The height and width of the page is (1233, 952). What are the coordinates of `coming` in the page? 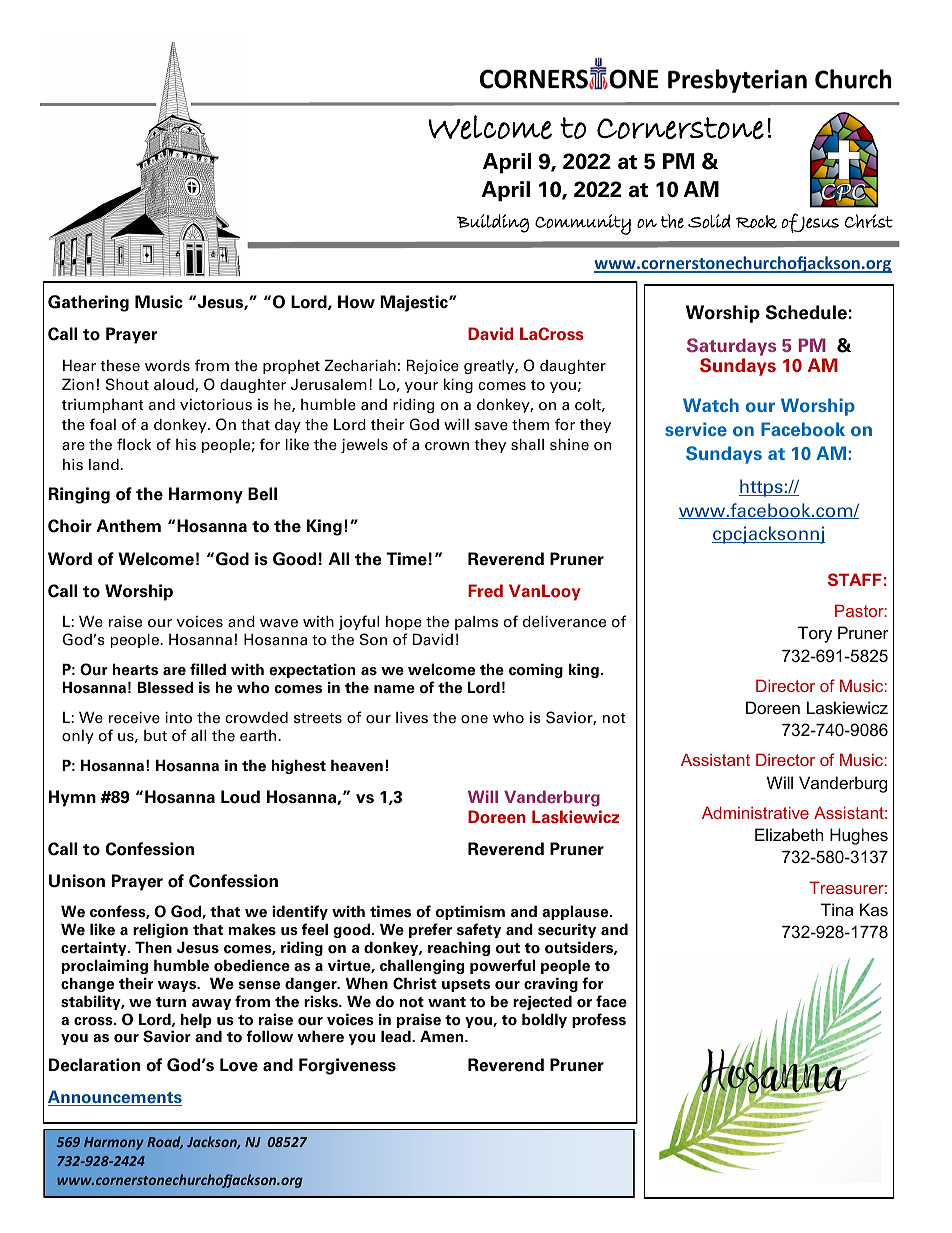 It's located at (536, 670).
